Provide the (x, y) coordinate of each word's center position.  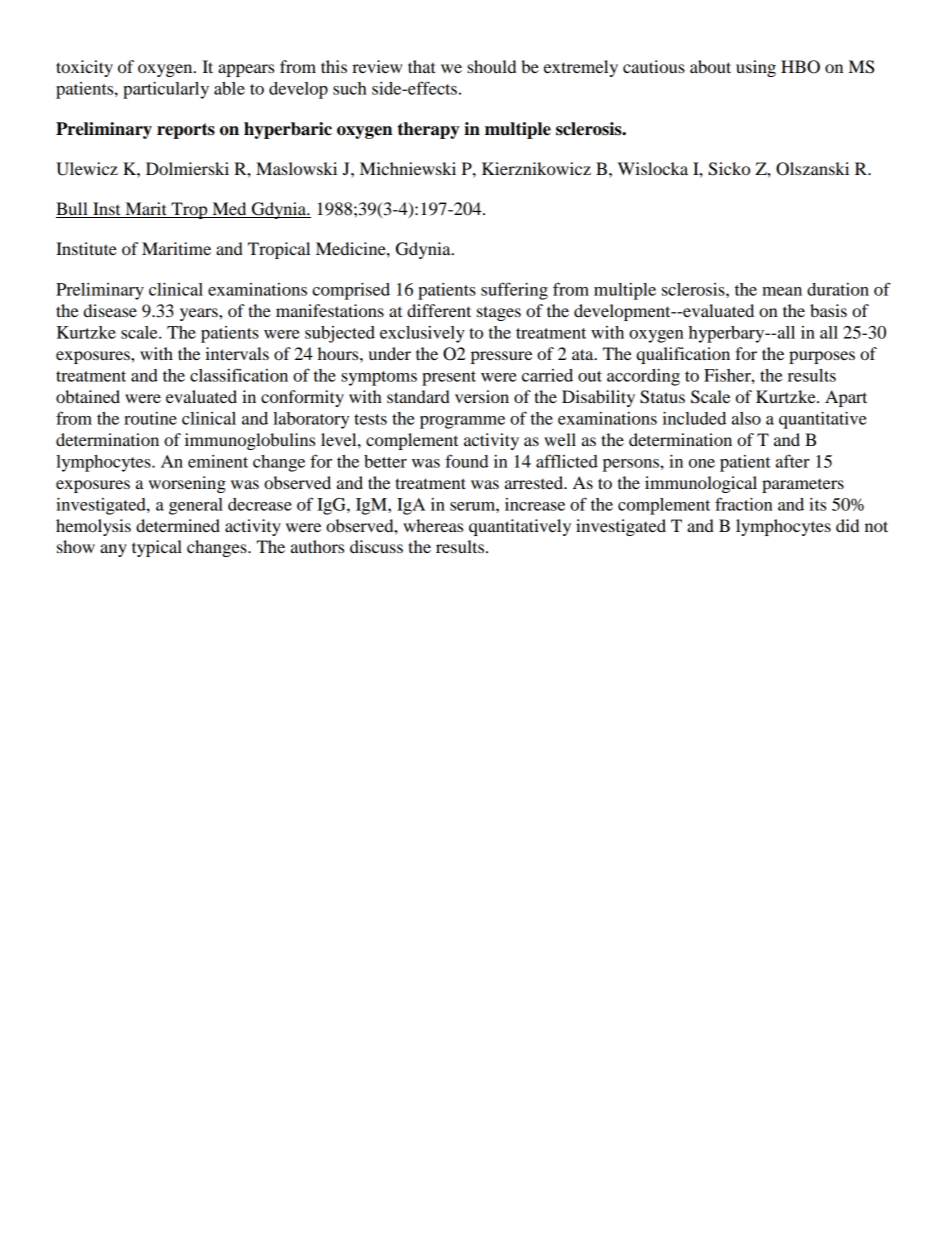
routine (150, 418)
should (491, 66)
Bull (73, 210)
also (746, 418)
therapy (428, 130)
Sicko (729, 169)
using (756, 68)
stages (499, 313)
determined (178, 525)
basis (828, 310)
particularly (166, 90)
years (200, 314)
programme (462, 422)
